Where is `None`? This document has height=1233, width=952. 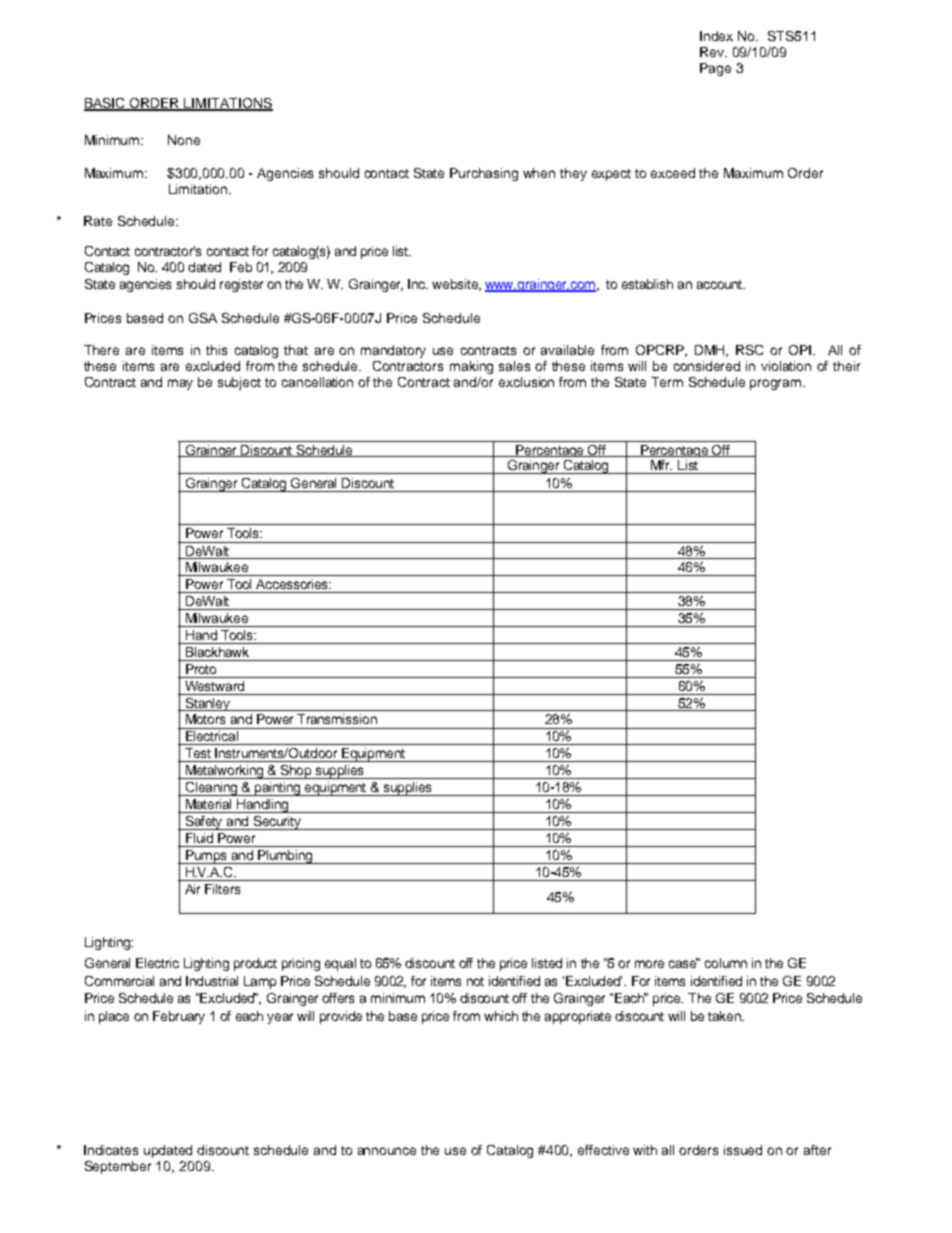
None is located at coordinates (184, 140).
